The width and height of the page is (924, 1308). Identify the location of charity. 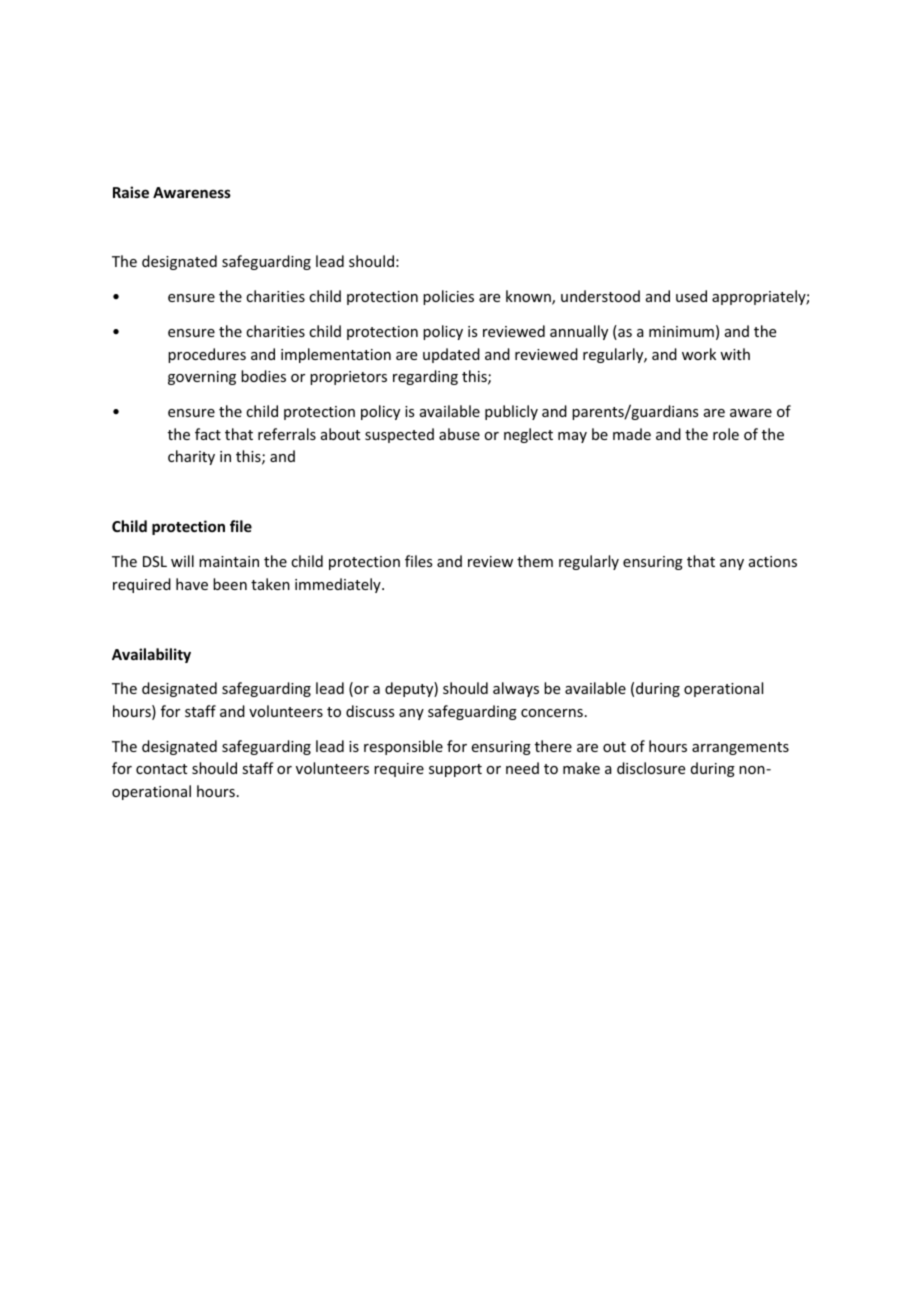
(191, 457).
